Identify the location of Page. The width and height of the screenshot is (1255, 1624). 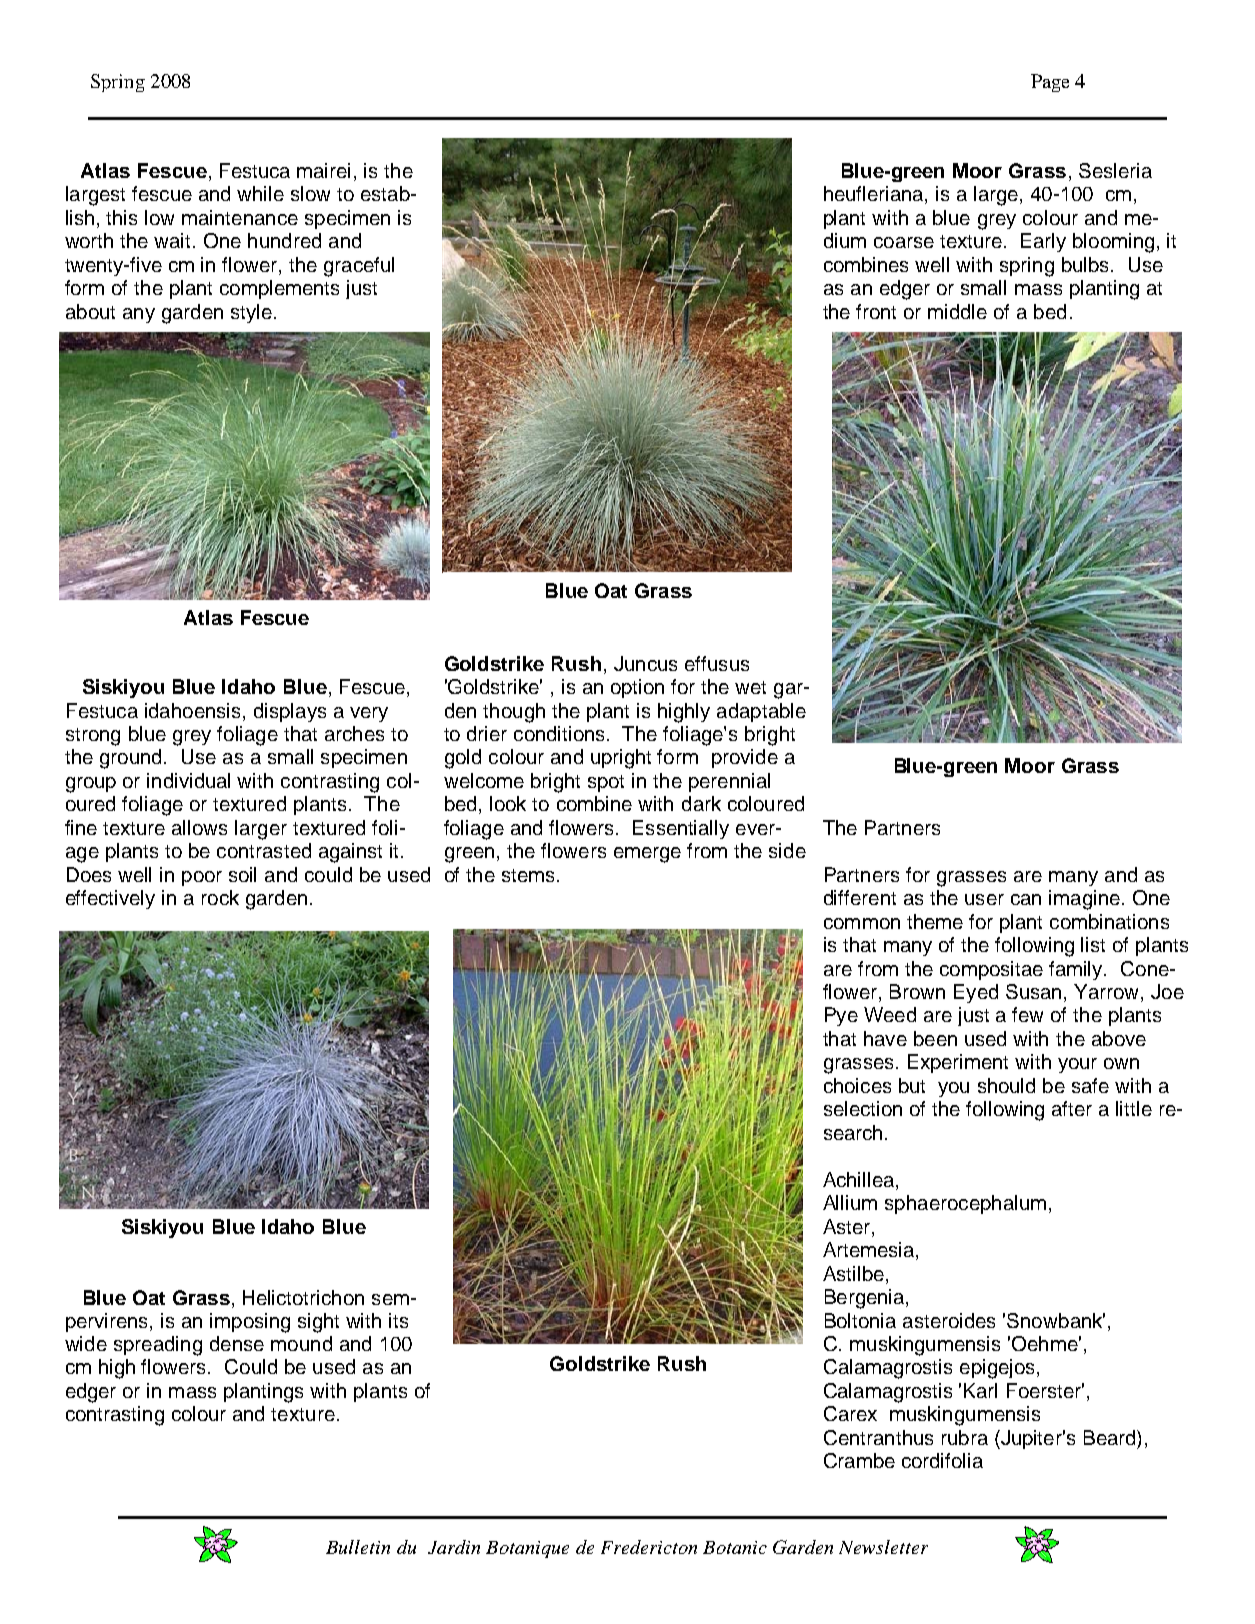
(1050, 83).
